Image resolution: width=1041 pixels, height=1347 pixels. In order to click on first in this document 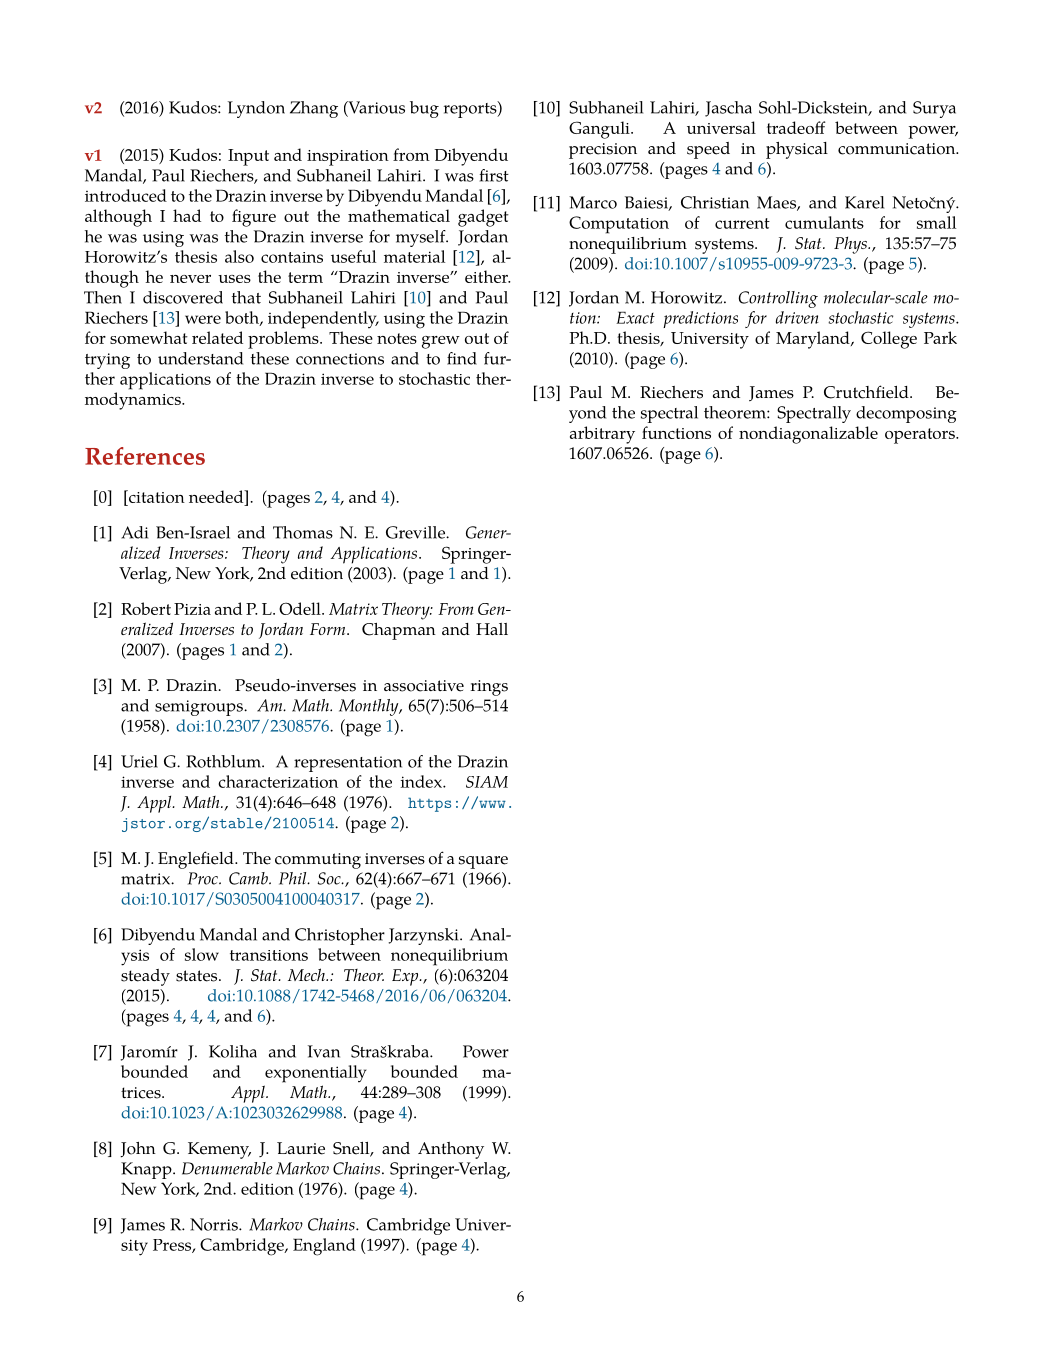, I will do `click(494, 175)`.
